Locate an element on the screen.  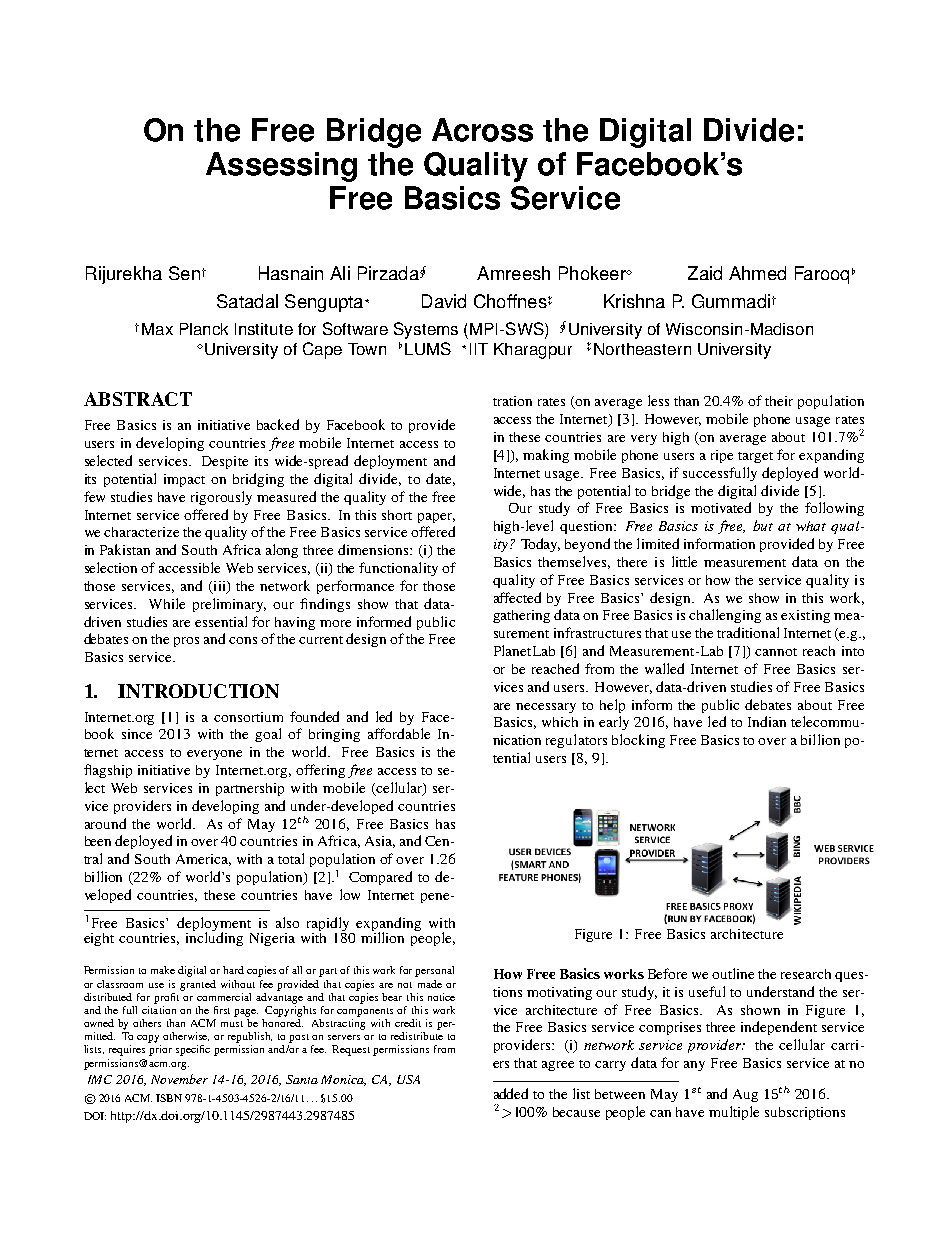
Across is located at coordinates (482, 130).
